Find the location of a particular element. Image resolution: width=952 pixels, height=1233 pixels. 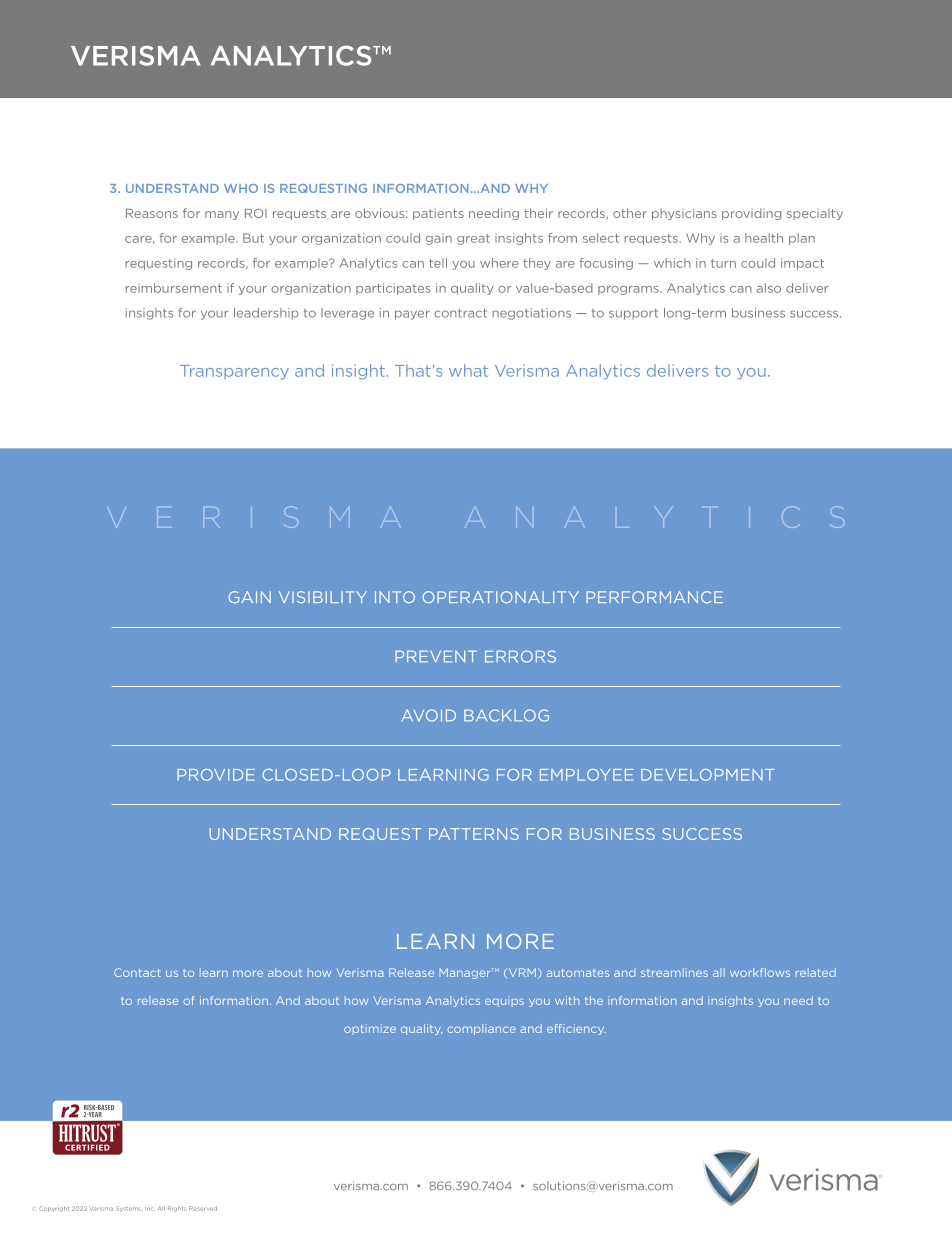

DEVELOPMENT is located at coordinates (707, 775).
